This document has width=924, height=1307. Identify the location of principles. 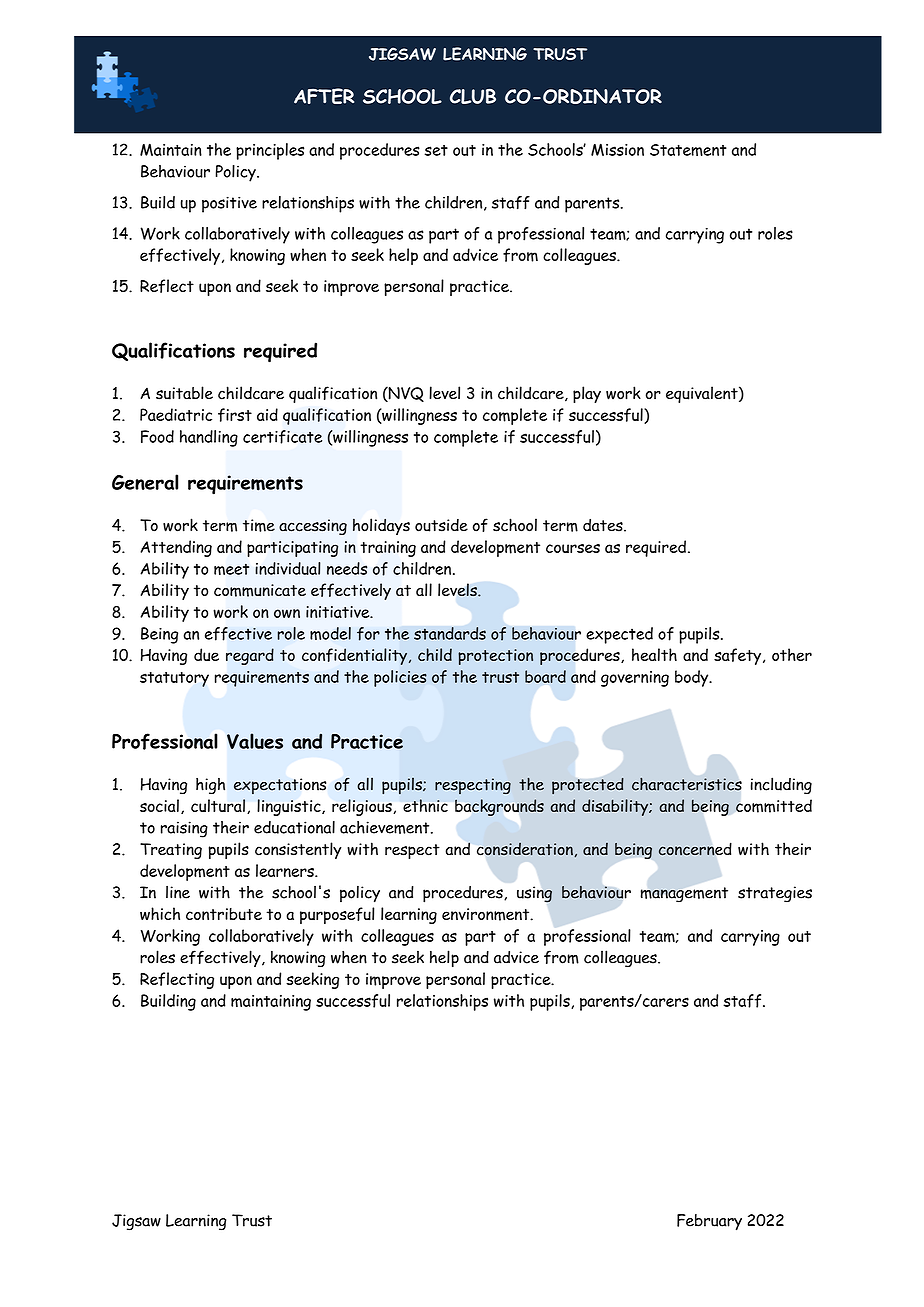
(270, 151).
